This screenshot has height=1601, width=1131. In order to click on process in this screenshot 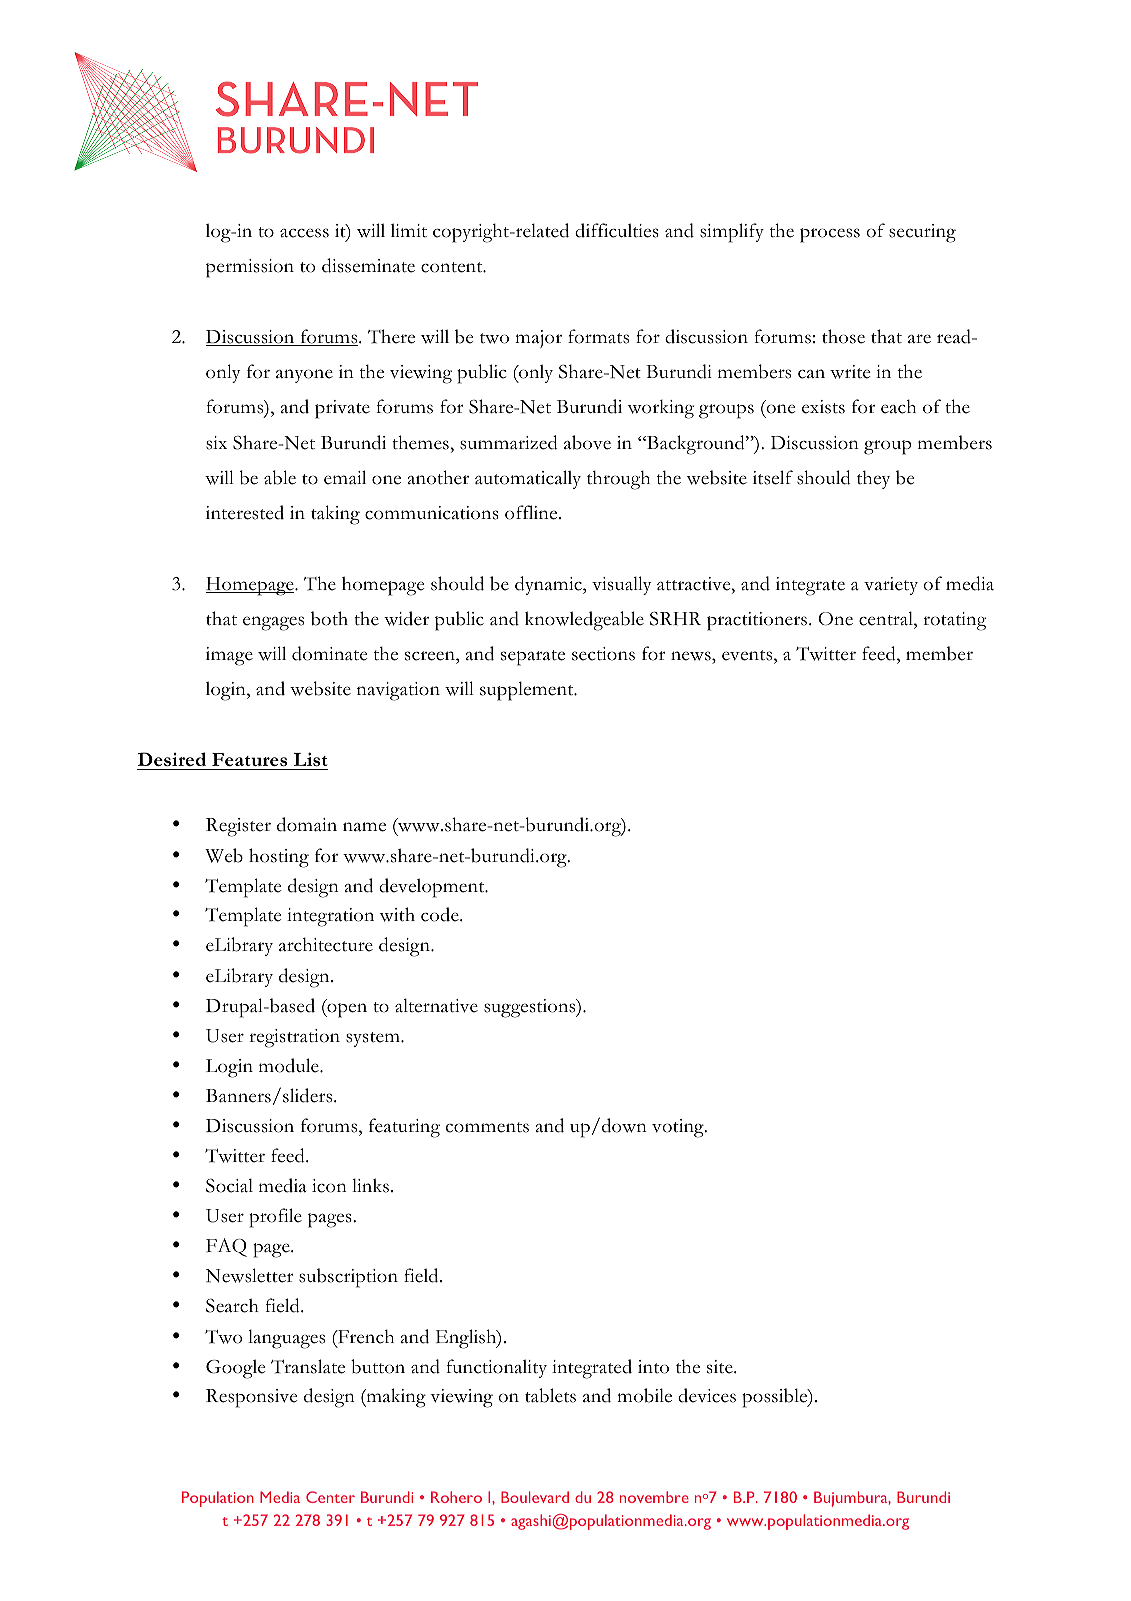, I will do `click(830, 235)`.
